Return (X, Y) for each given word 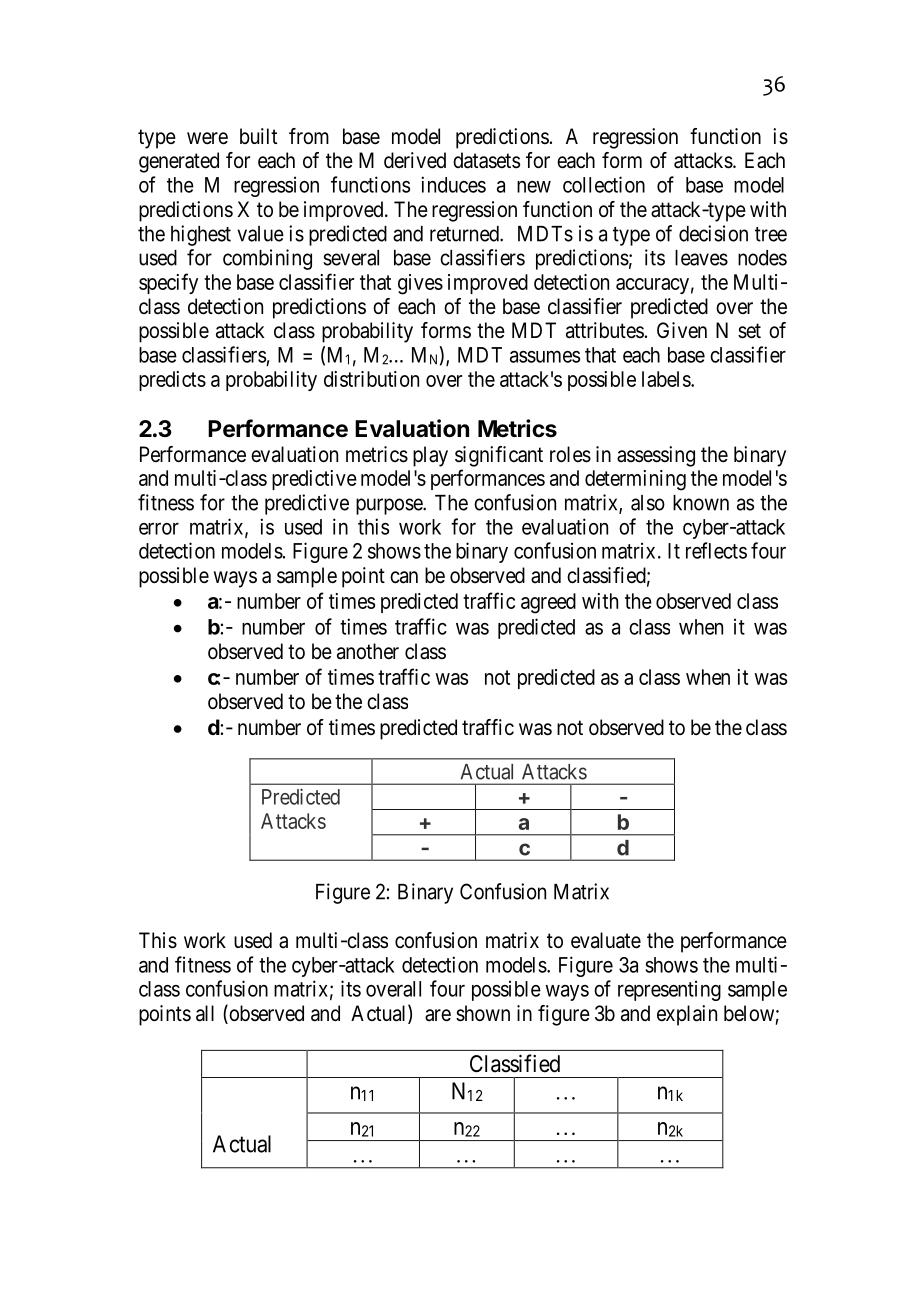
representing (669, 990)
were (207, 138)
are (438, 1015)
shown (483, 1013)
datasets (486, 160)
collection (604, 184)
